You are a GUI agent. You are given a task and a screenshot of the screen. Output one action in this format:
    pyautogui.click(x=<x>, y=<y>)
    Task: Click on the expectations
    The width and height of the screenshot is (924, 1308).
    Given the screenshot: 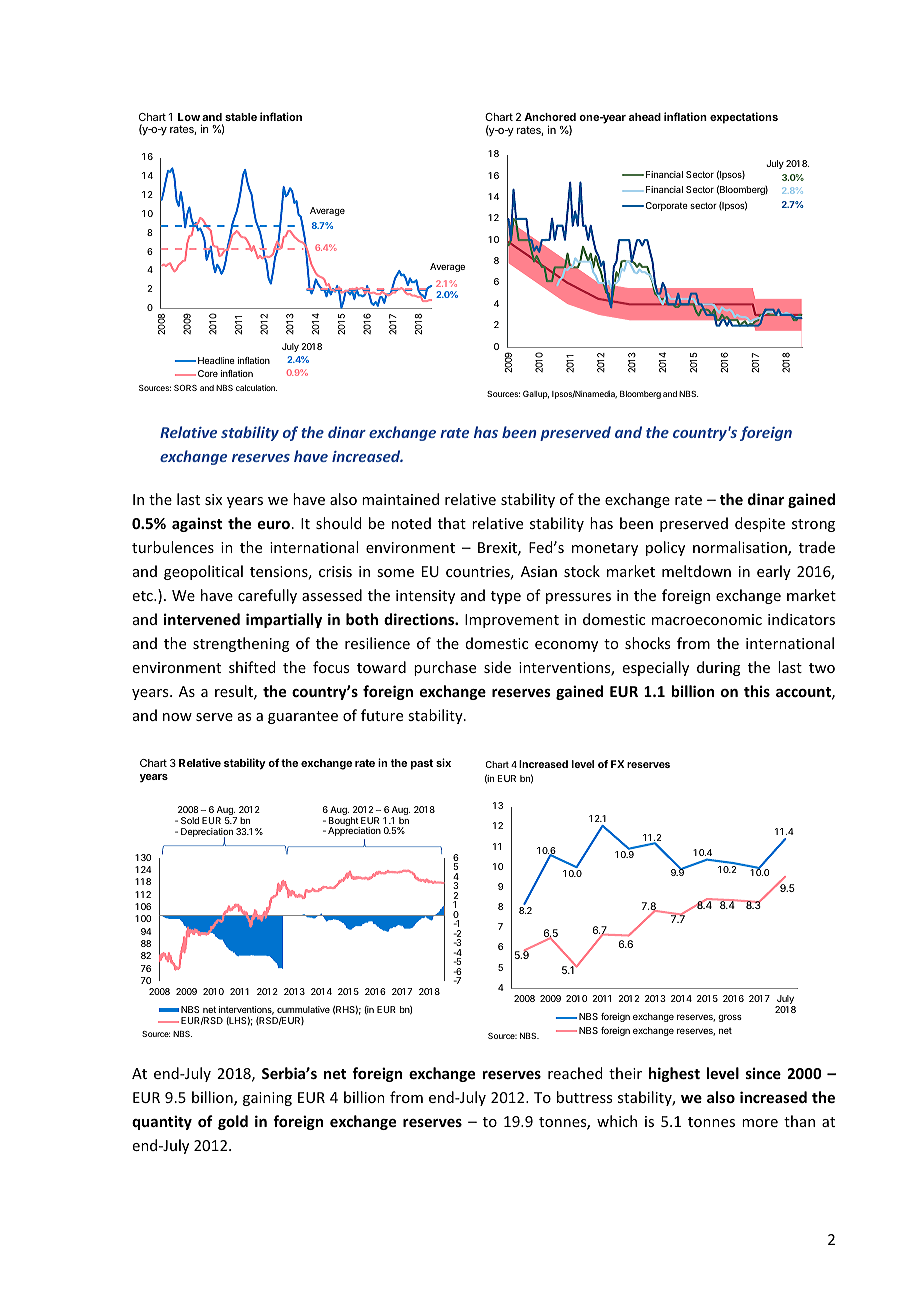 What is the action you would take?
    pyautogui.click(x=744, y=118)
